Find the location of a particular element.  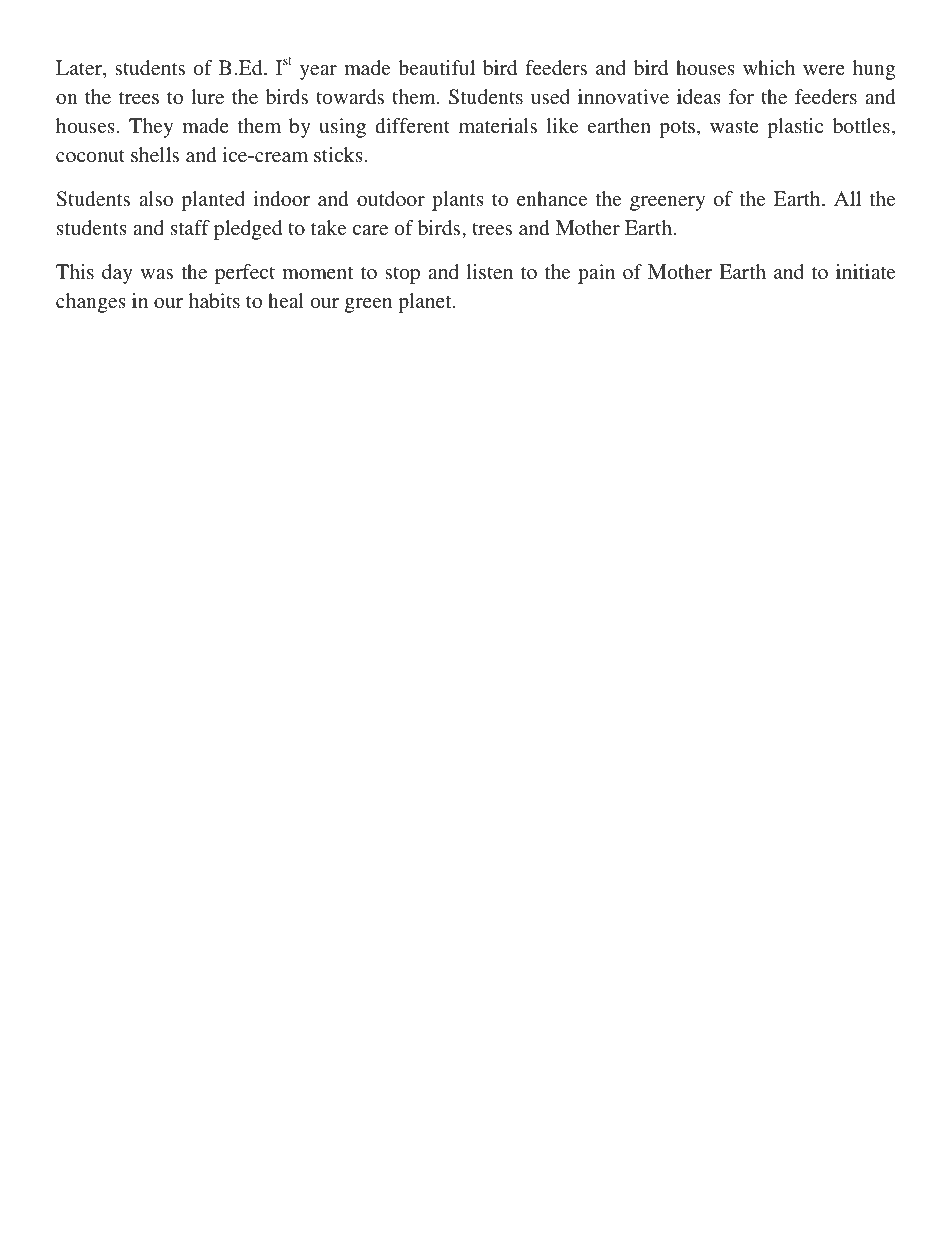

staff is located at coordinates (190, 227).
